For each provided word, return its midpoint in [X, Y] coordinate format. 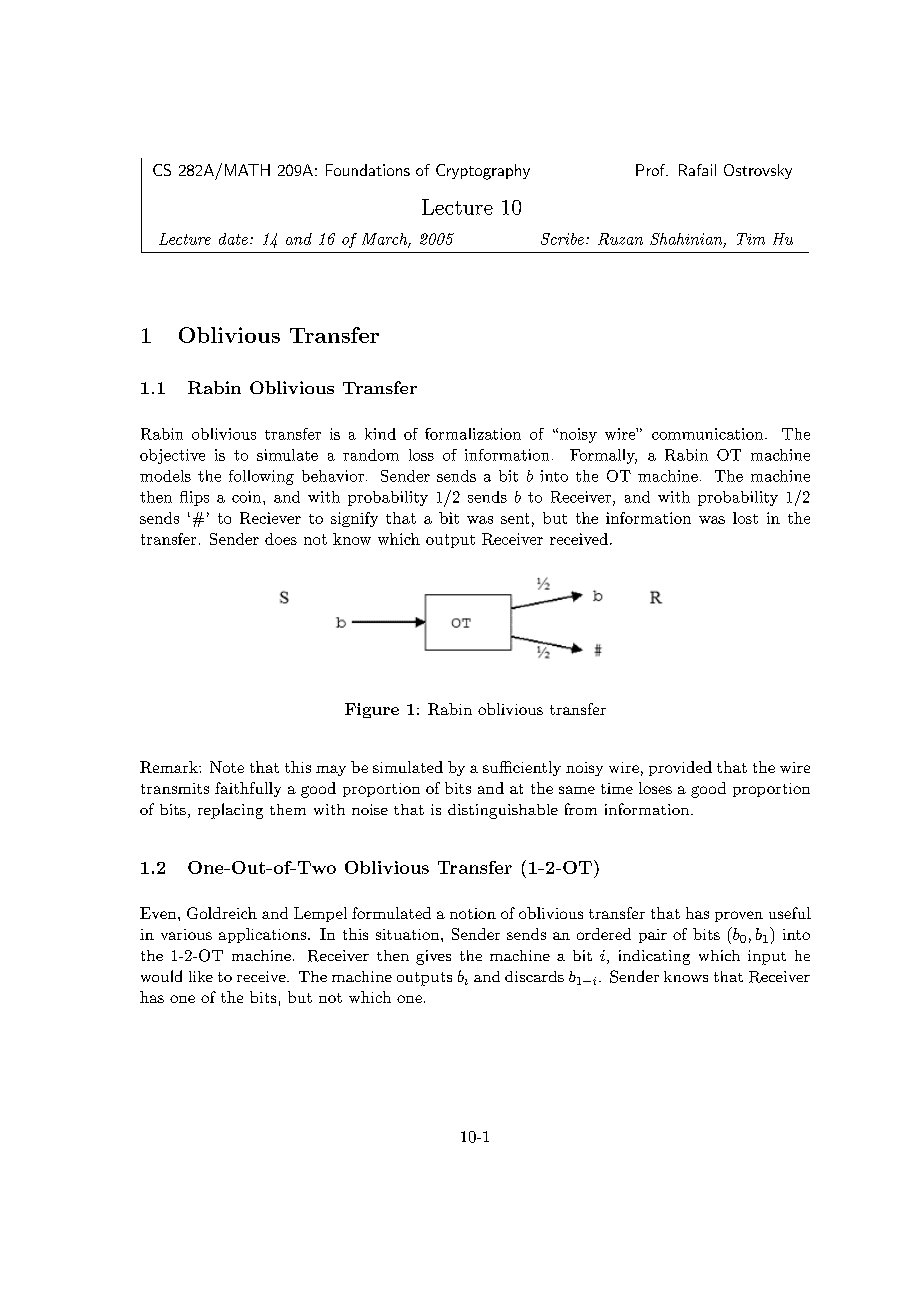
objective [172, 456]
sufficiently [522, 768]
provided [680, 768]
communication [709, 434]
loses [655, 788]
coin [248, 497]
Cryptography [483, 172]
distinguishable [503, 811]
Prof [652, 170]
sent [515, 518]
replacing [230, 811]
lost [745, 518]
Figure [372, 710]
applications [262, 935]
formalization [473, 434]
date [233, 239]
